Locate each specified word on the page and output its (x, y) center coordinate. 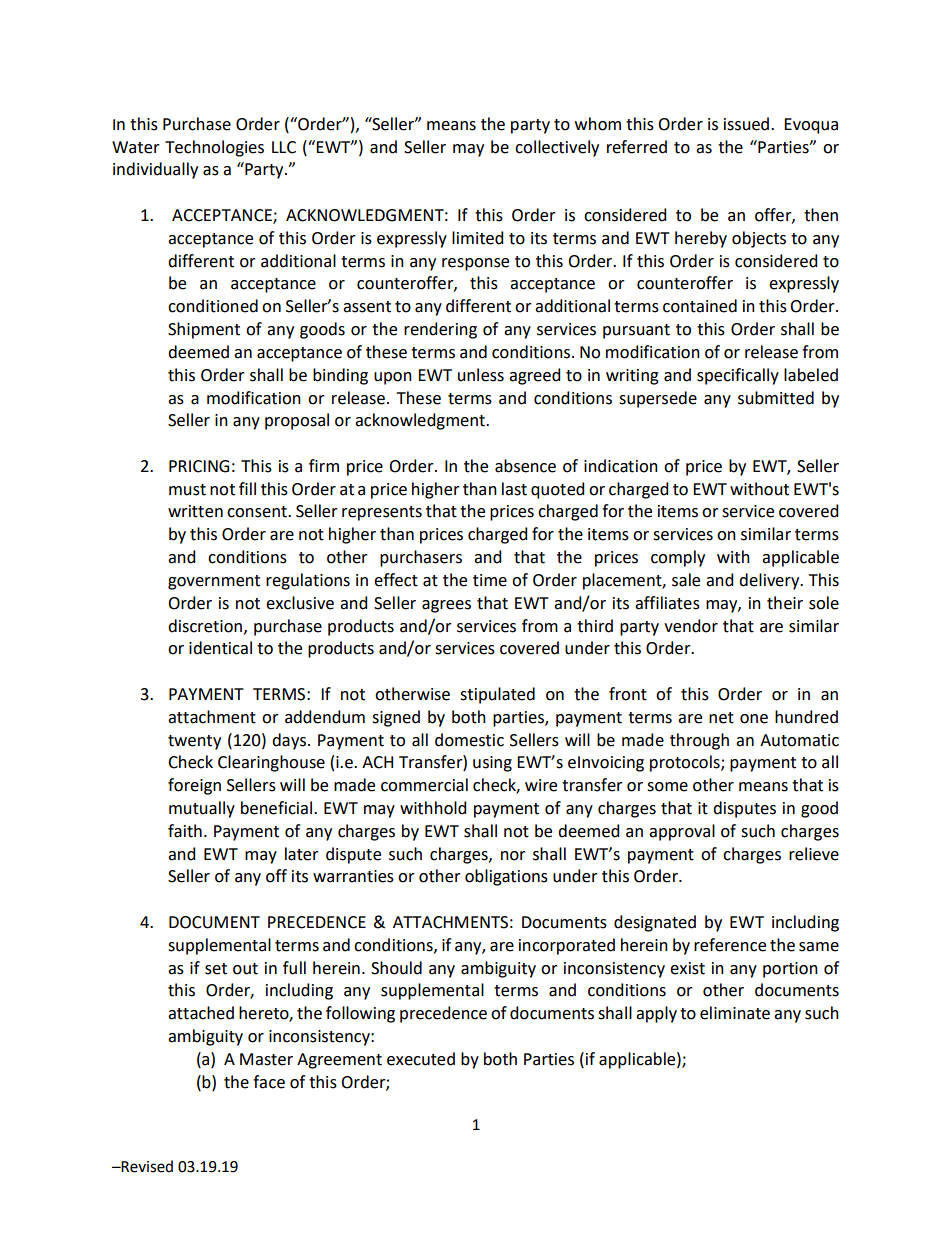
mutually (202, 809)
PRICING (199, 466)
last (514, 489)
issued (748, 124)
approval (682, 832)
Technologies (214, 148)
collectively (557, 148)
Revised (146, 1166)
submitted (776, 398)
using (492, 764)
